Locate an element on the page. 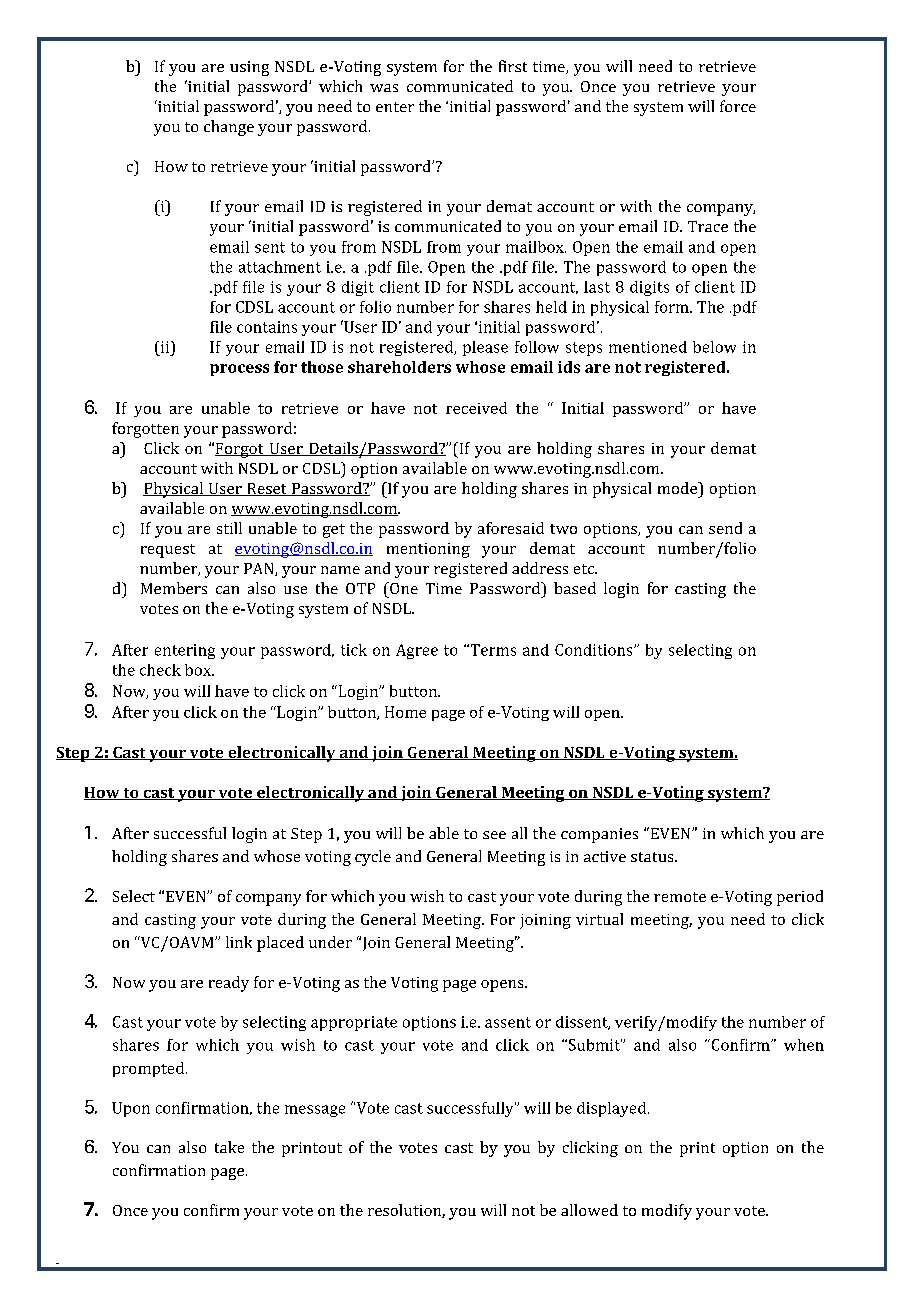 The height and width of the page is (1308, 924). check is located at coordinates (160, 670).
